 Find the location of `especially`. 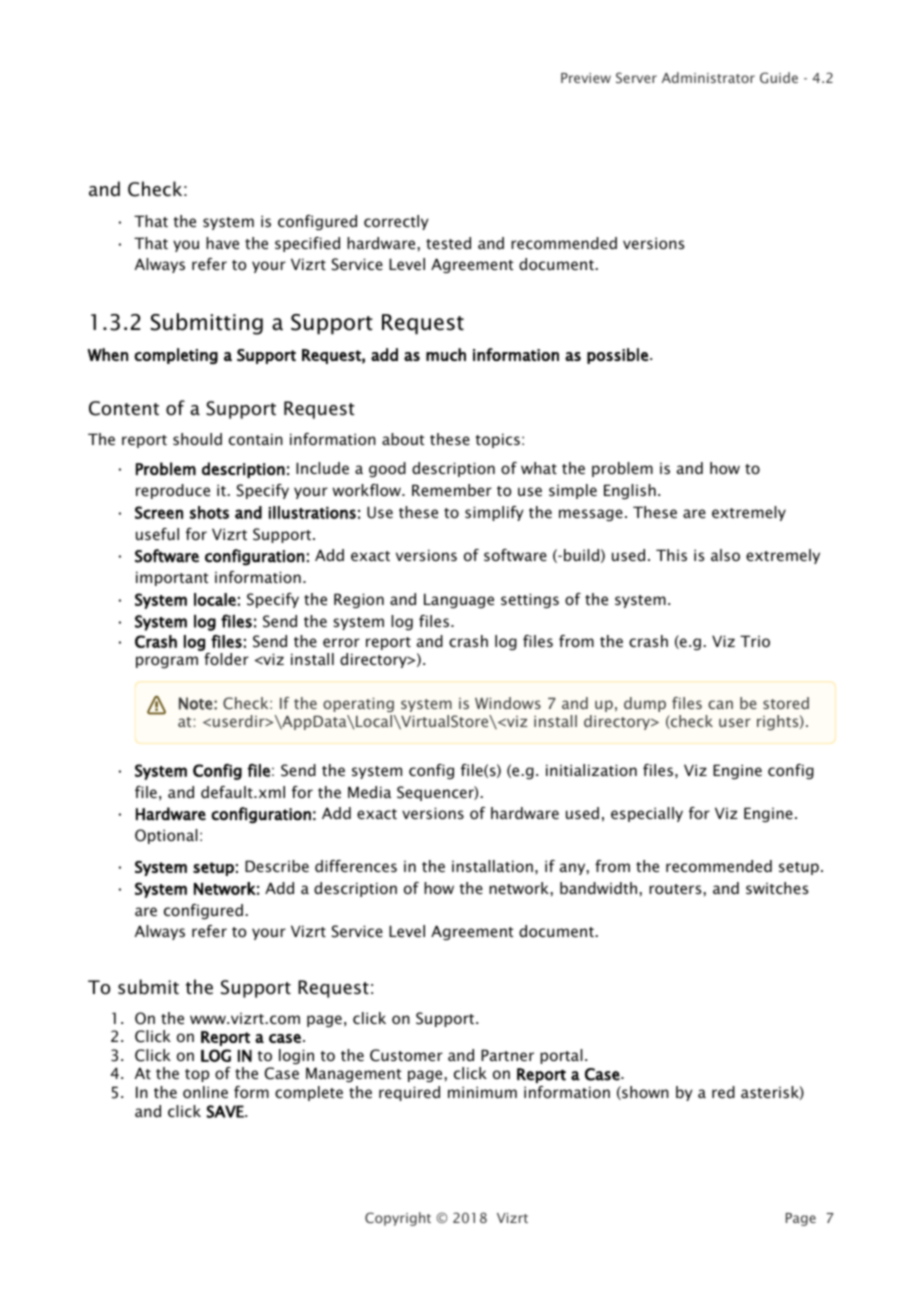

especially is located at coordinates (647, 814).
